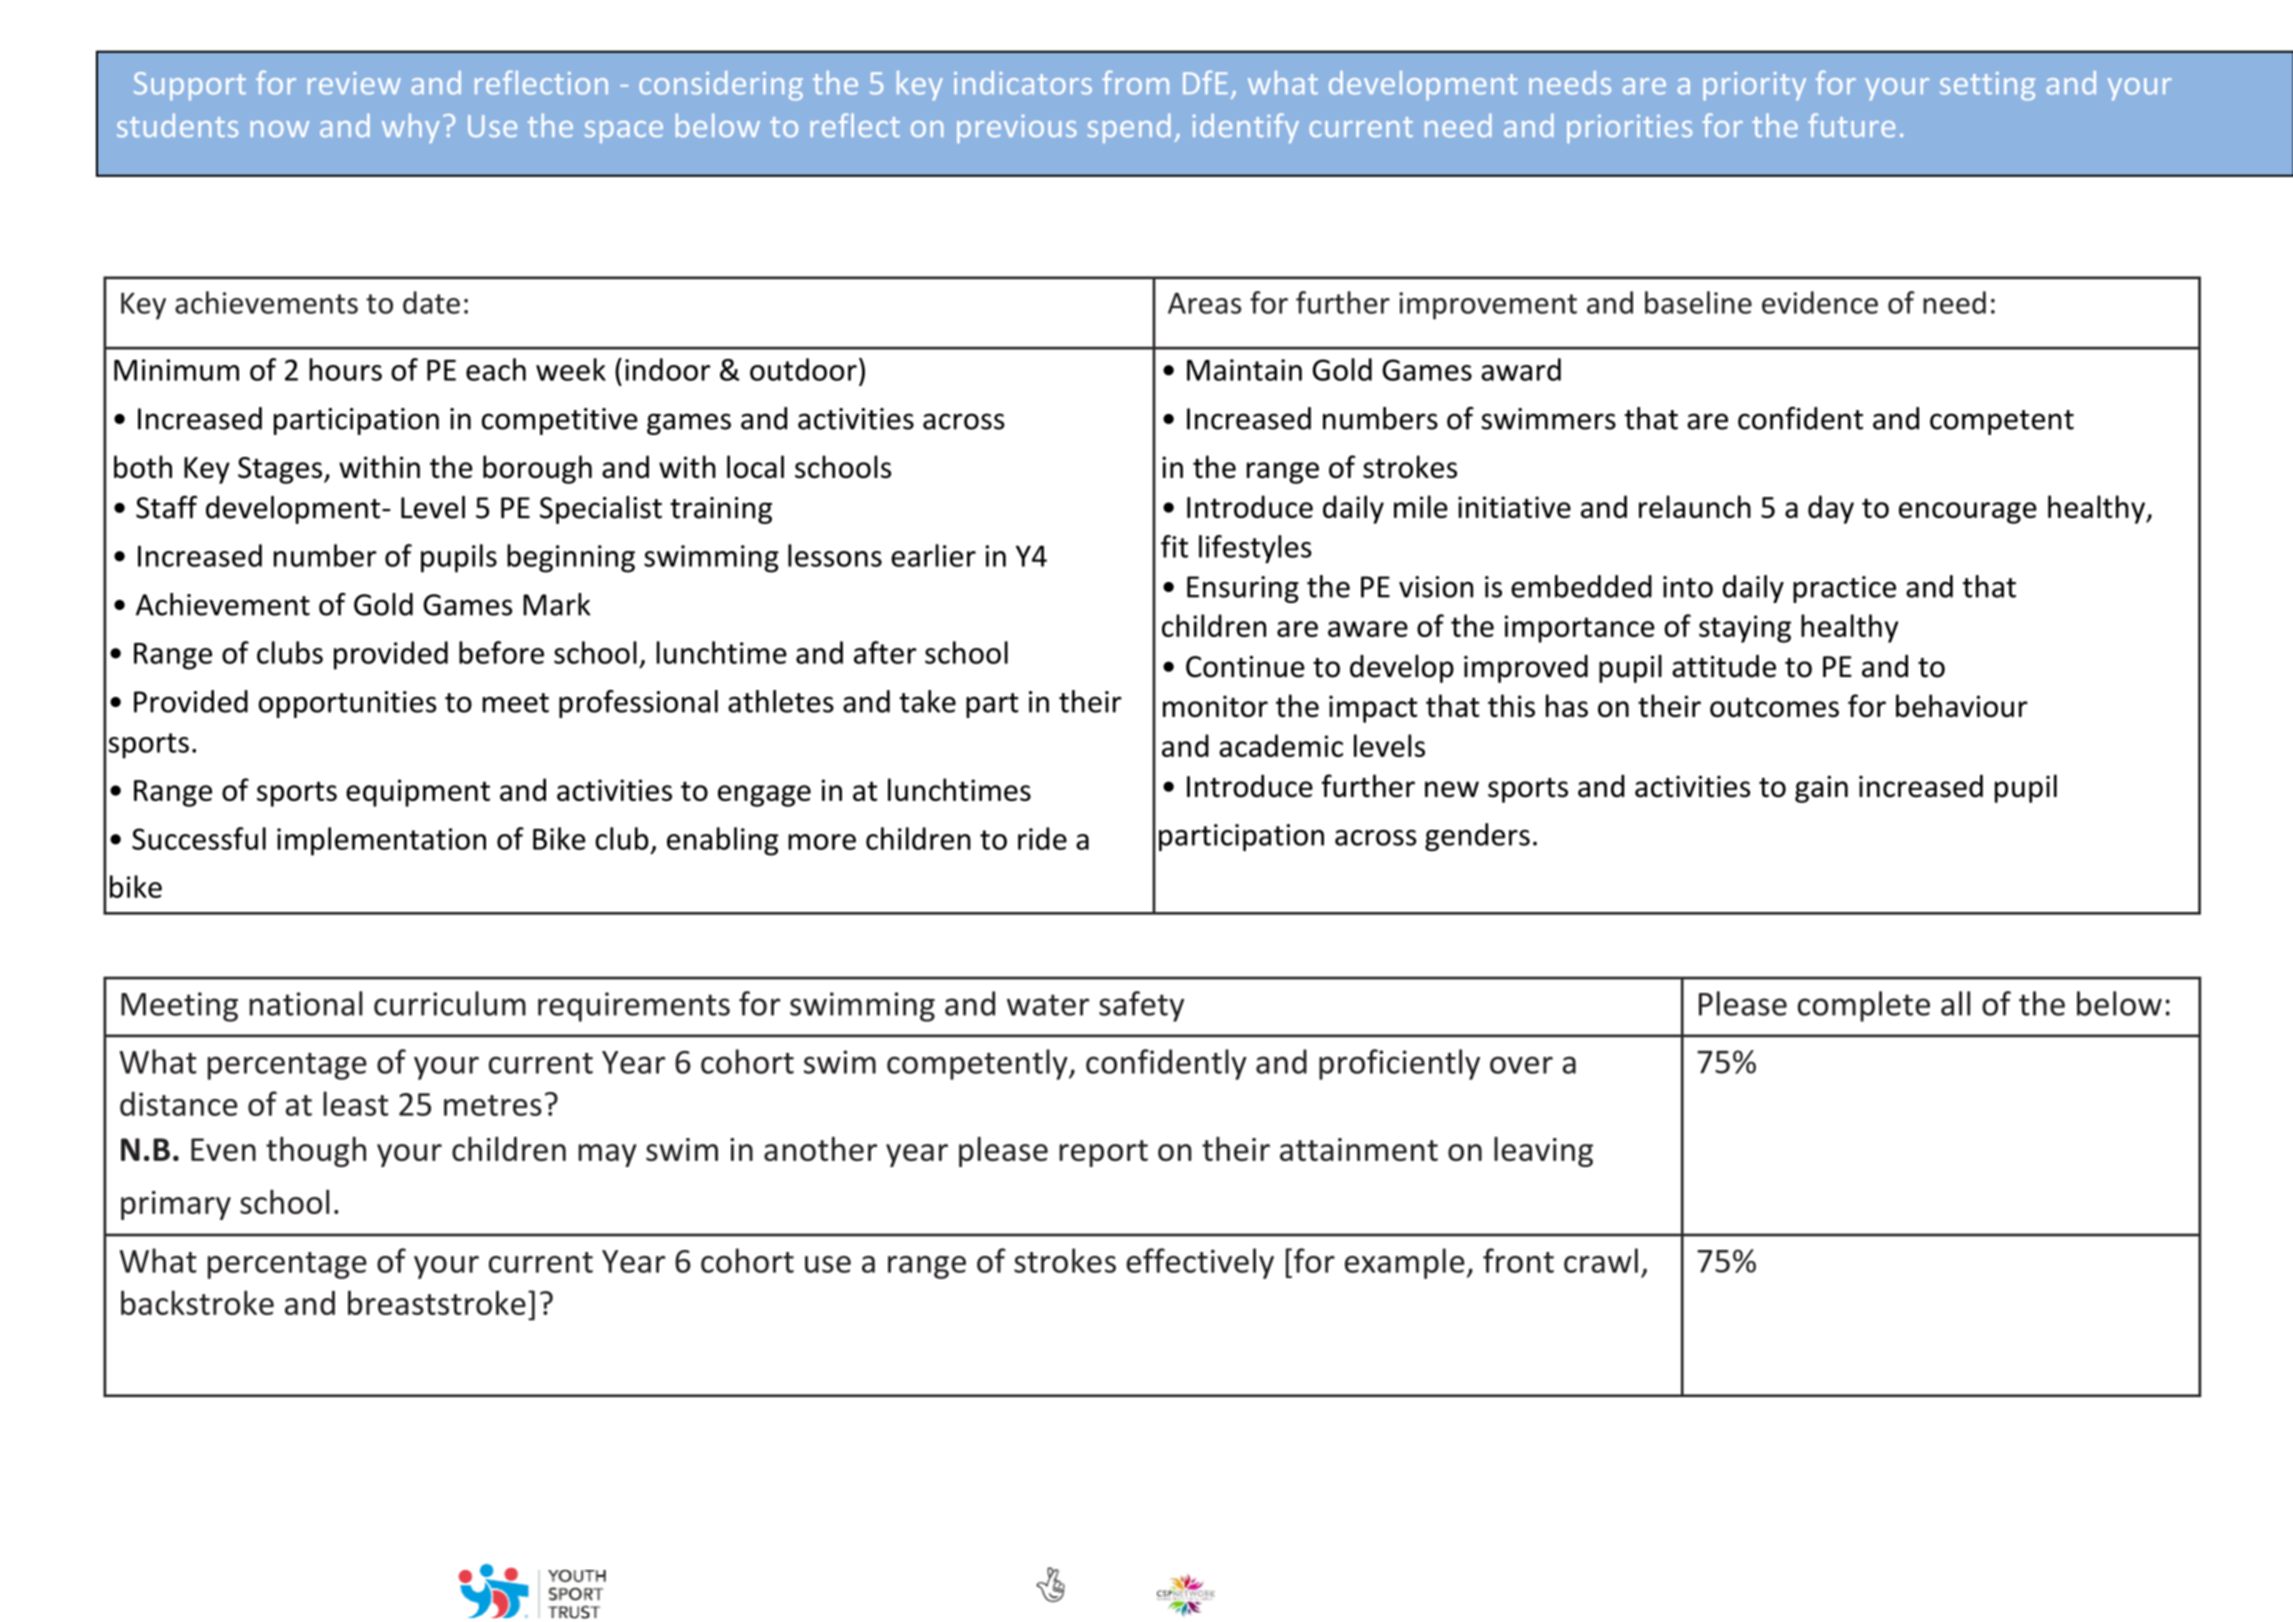 The width and height of the document is (2293, 1622). Describe the element at coordinates (1244, 370) in the document. I see `Maintain` at that location.
